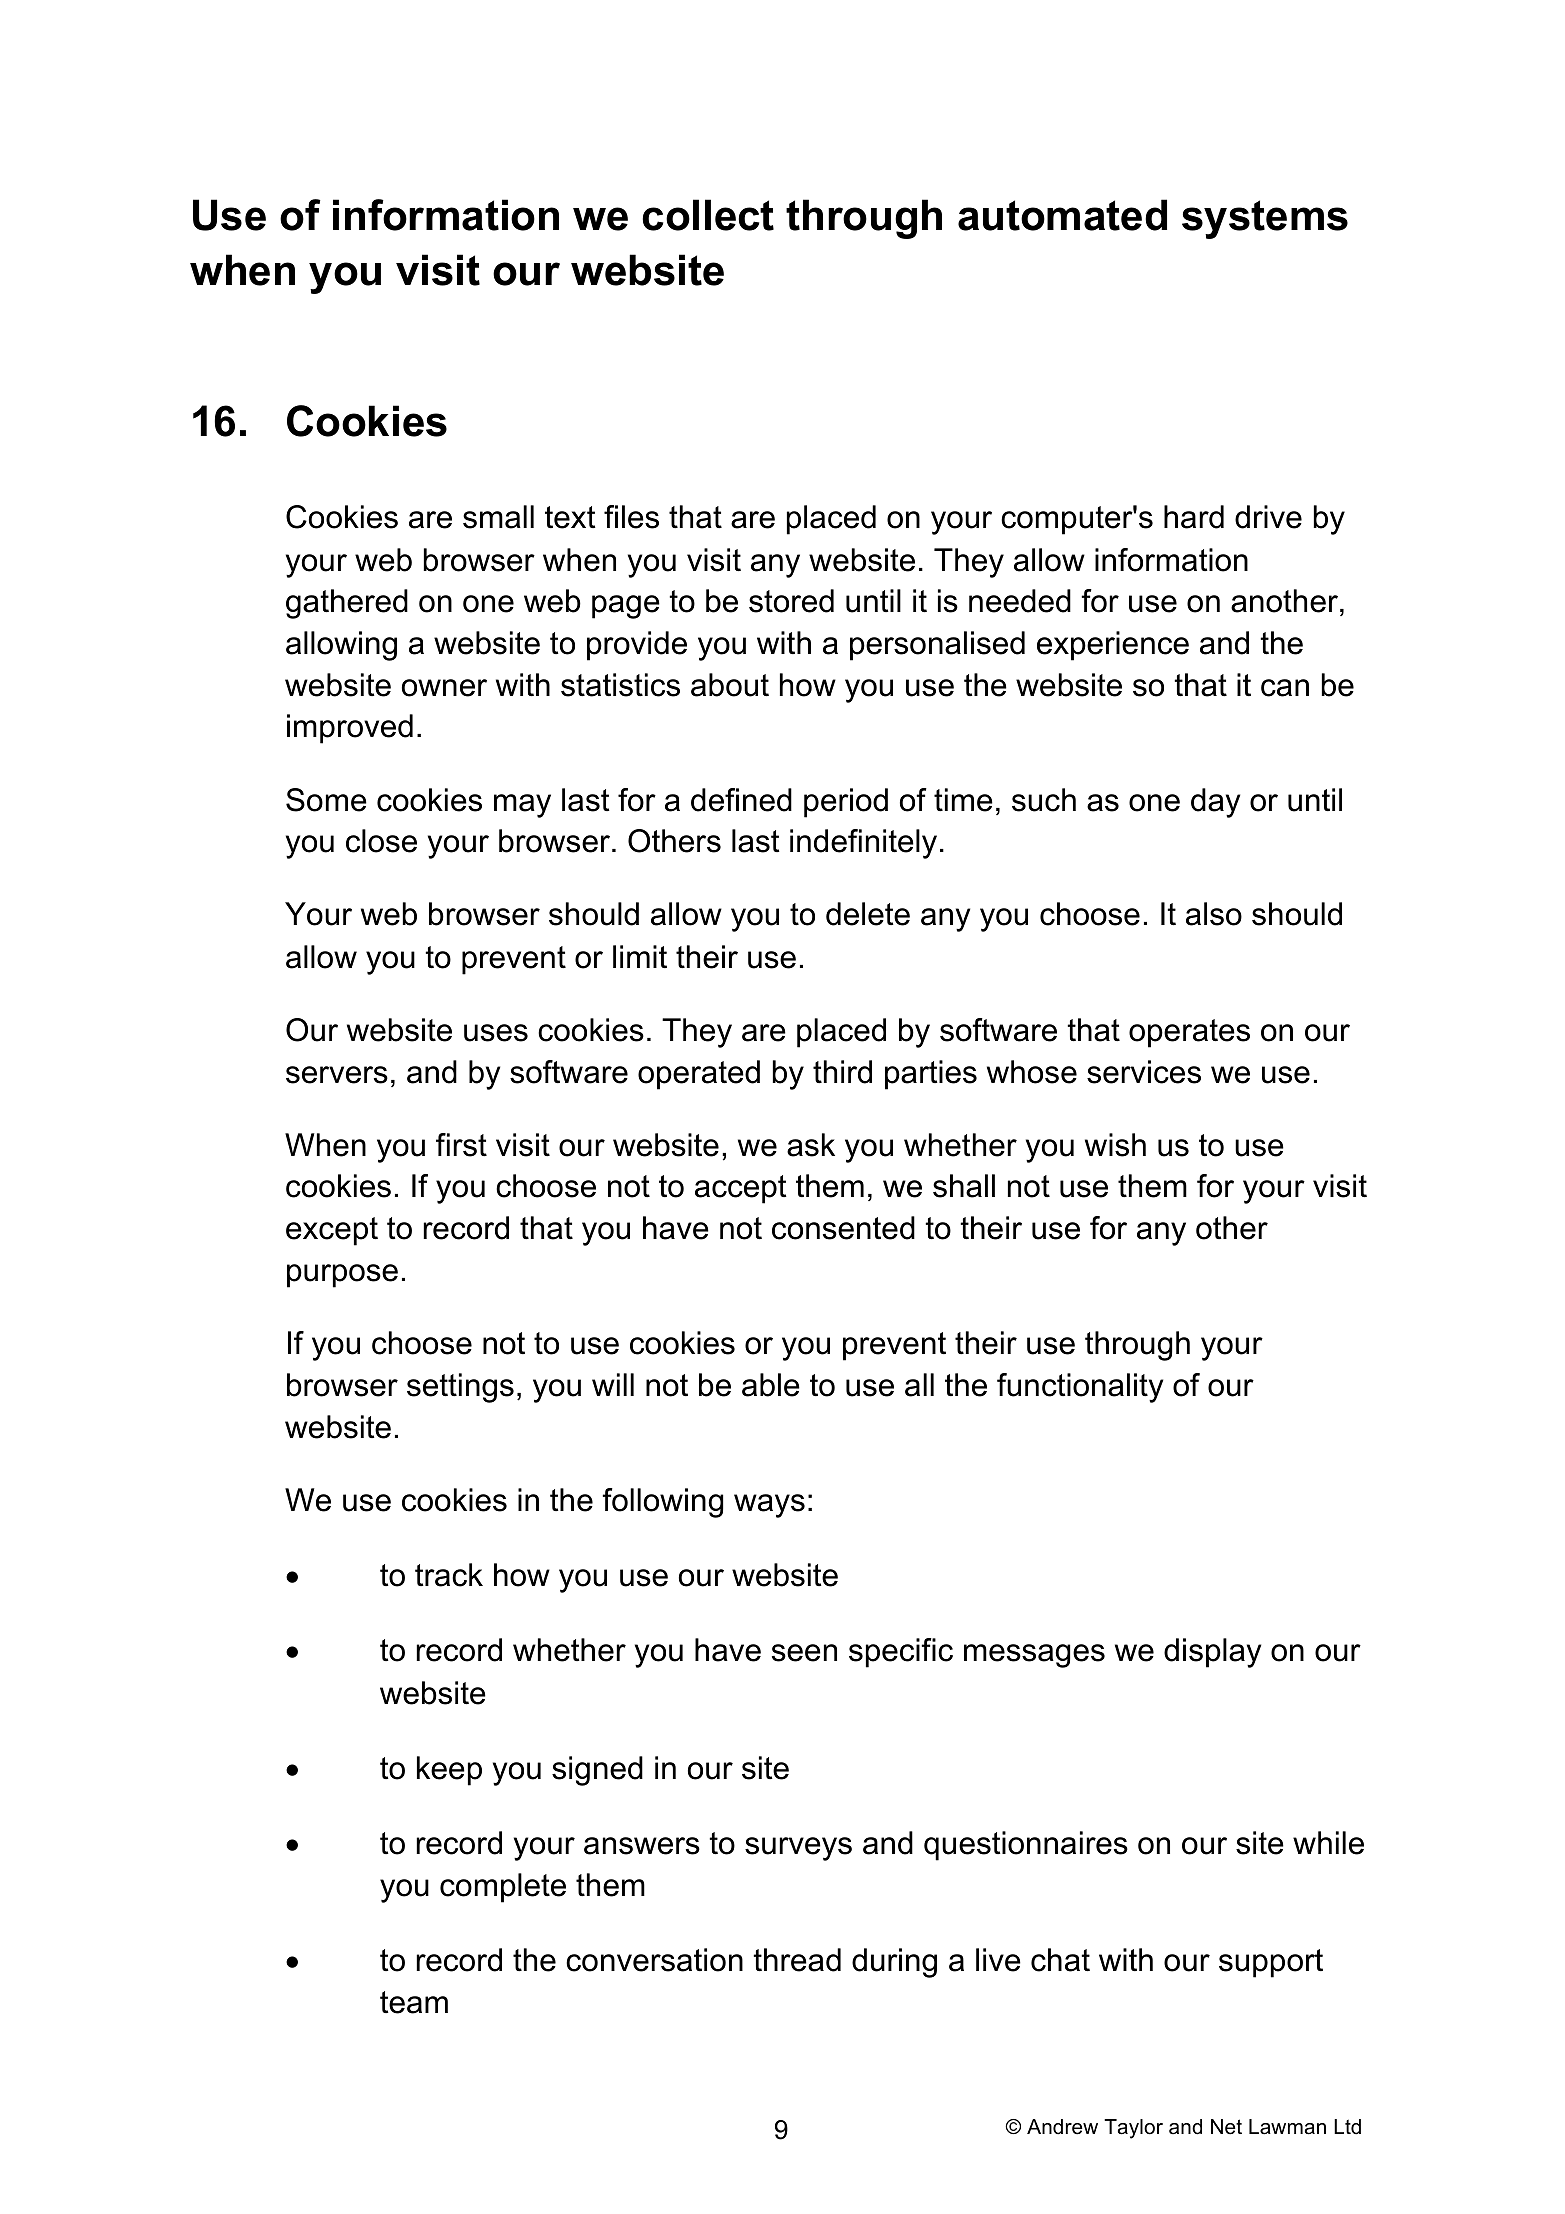 The height and width of the screenshot is (2214, 1565). What do you see at coordinates (797, 1960) in the screenshot?
I see `thread` at bounding box center [797, 1960].
